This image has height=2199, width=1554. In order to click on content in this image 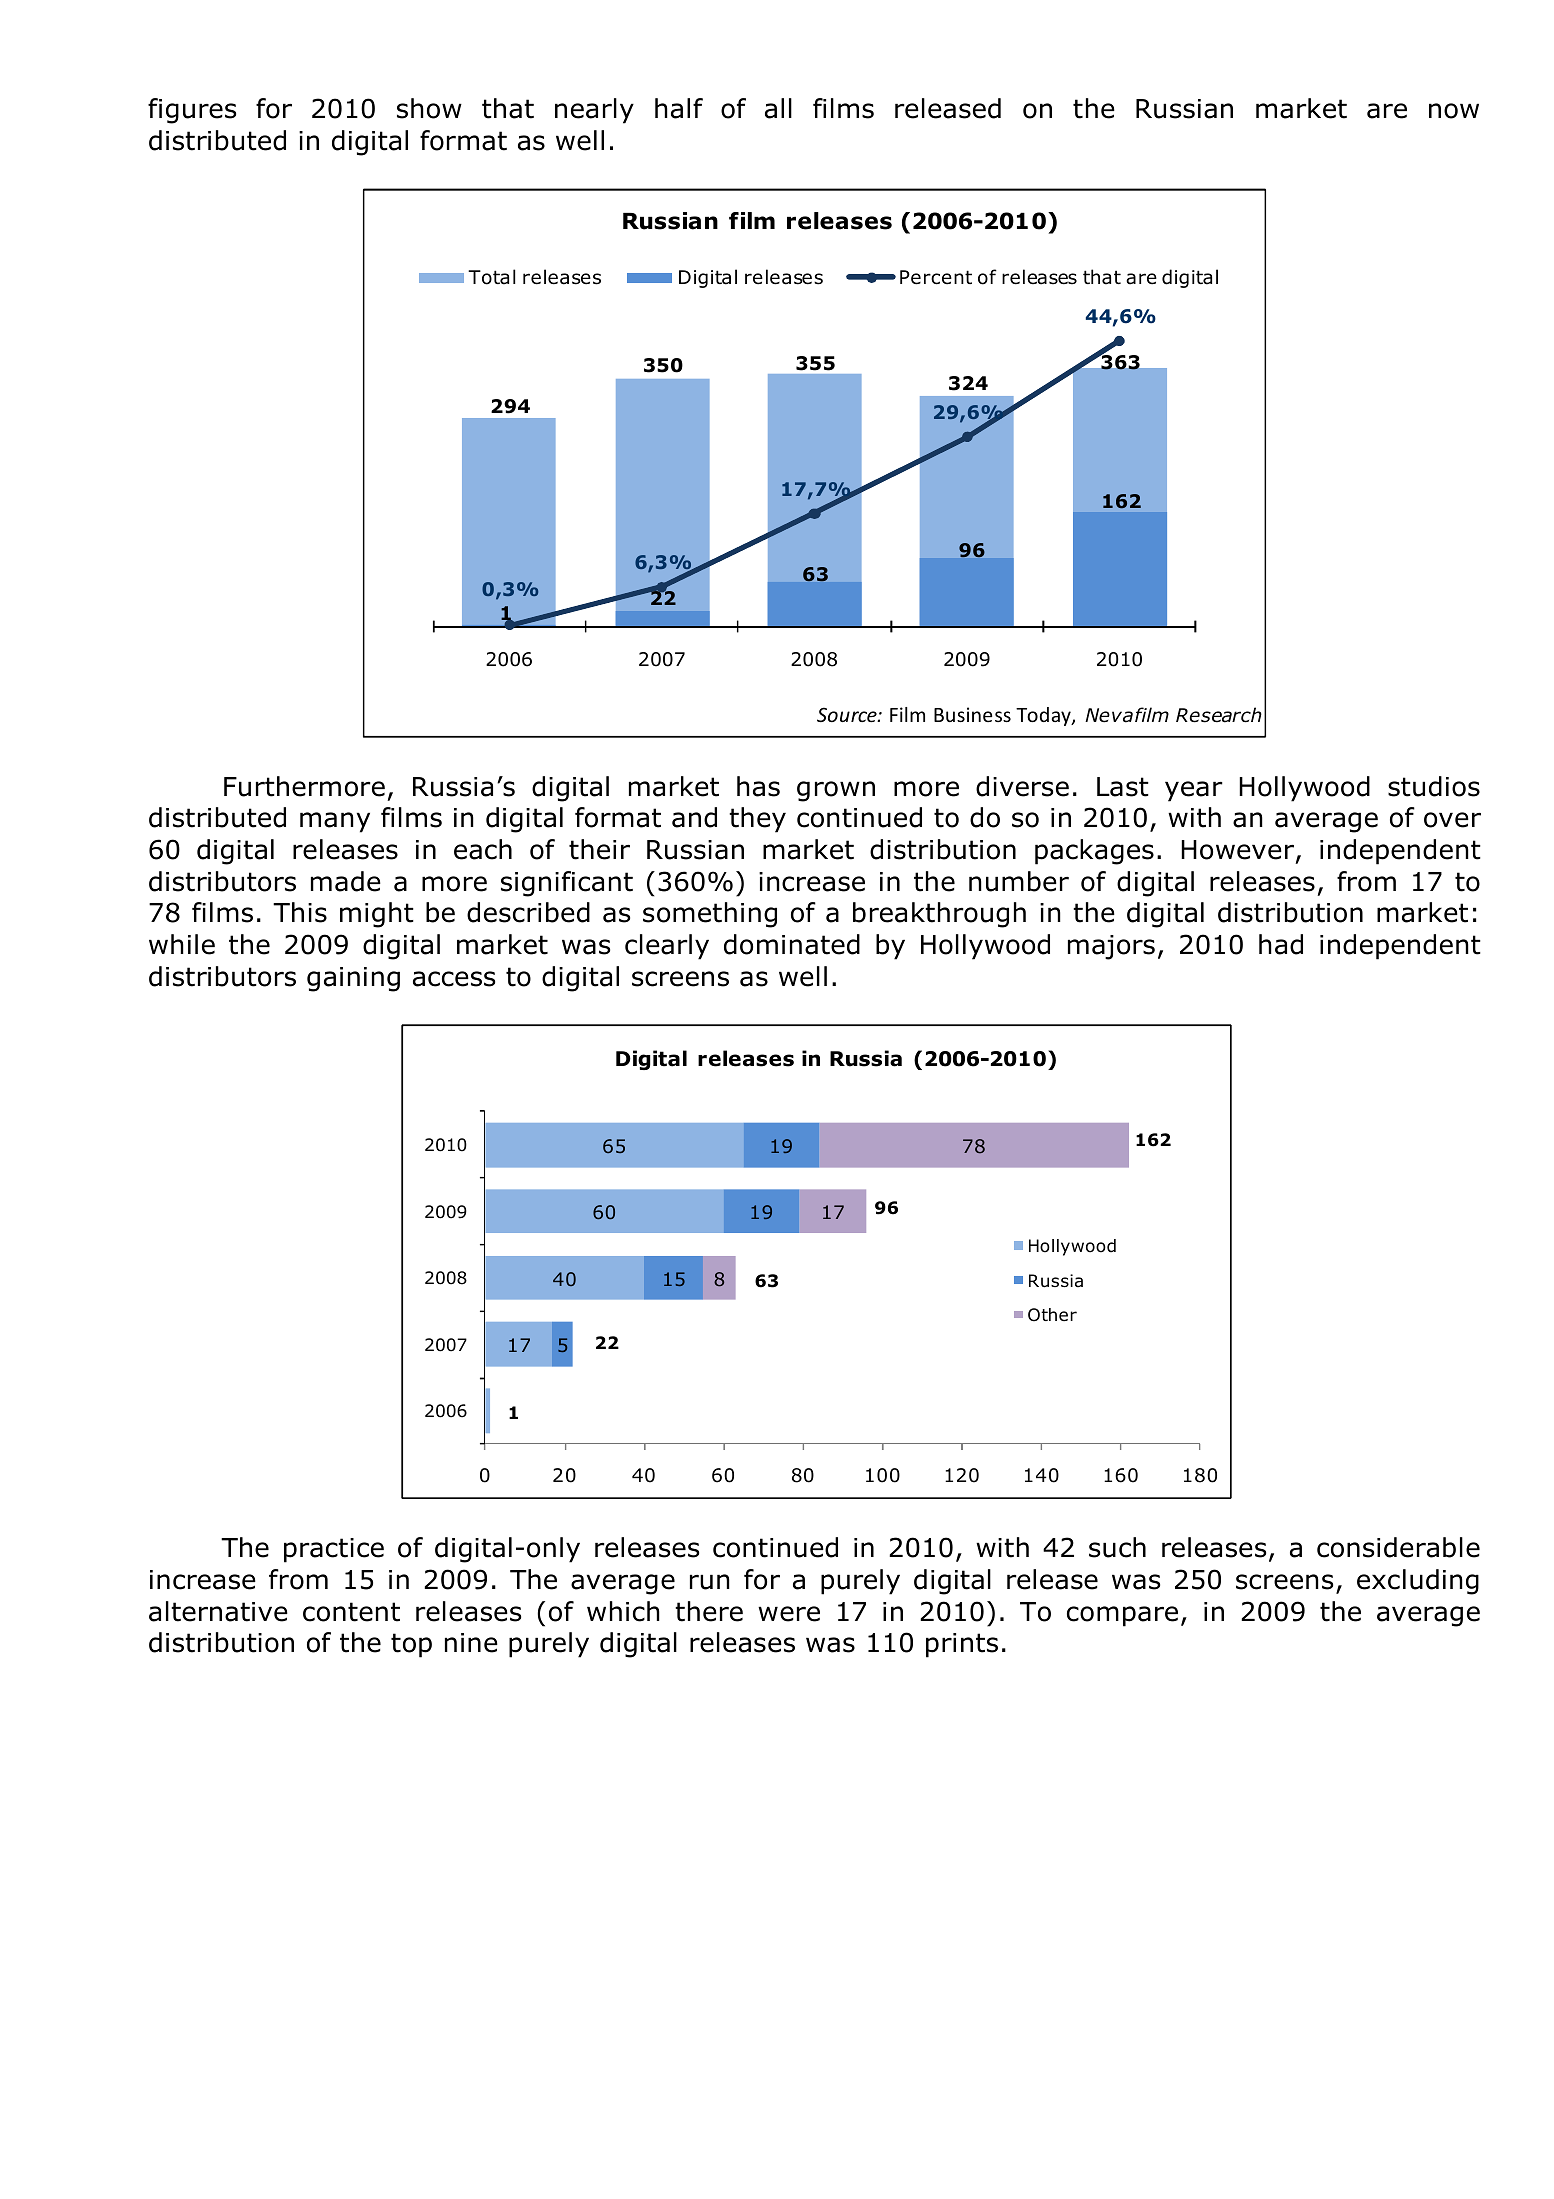, I will do `click(351, 1612)`.
